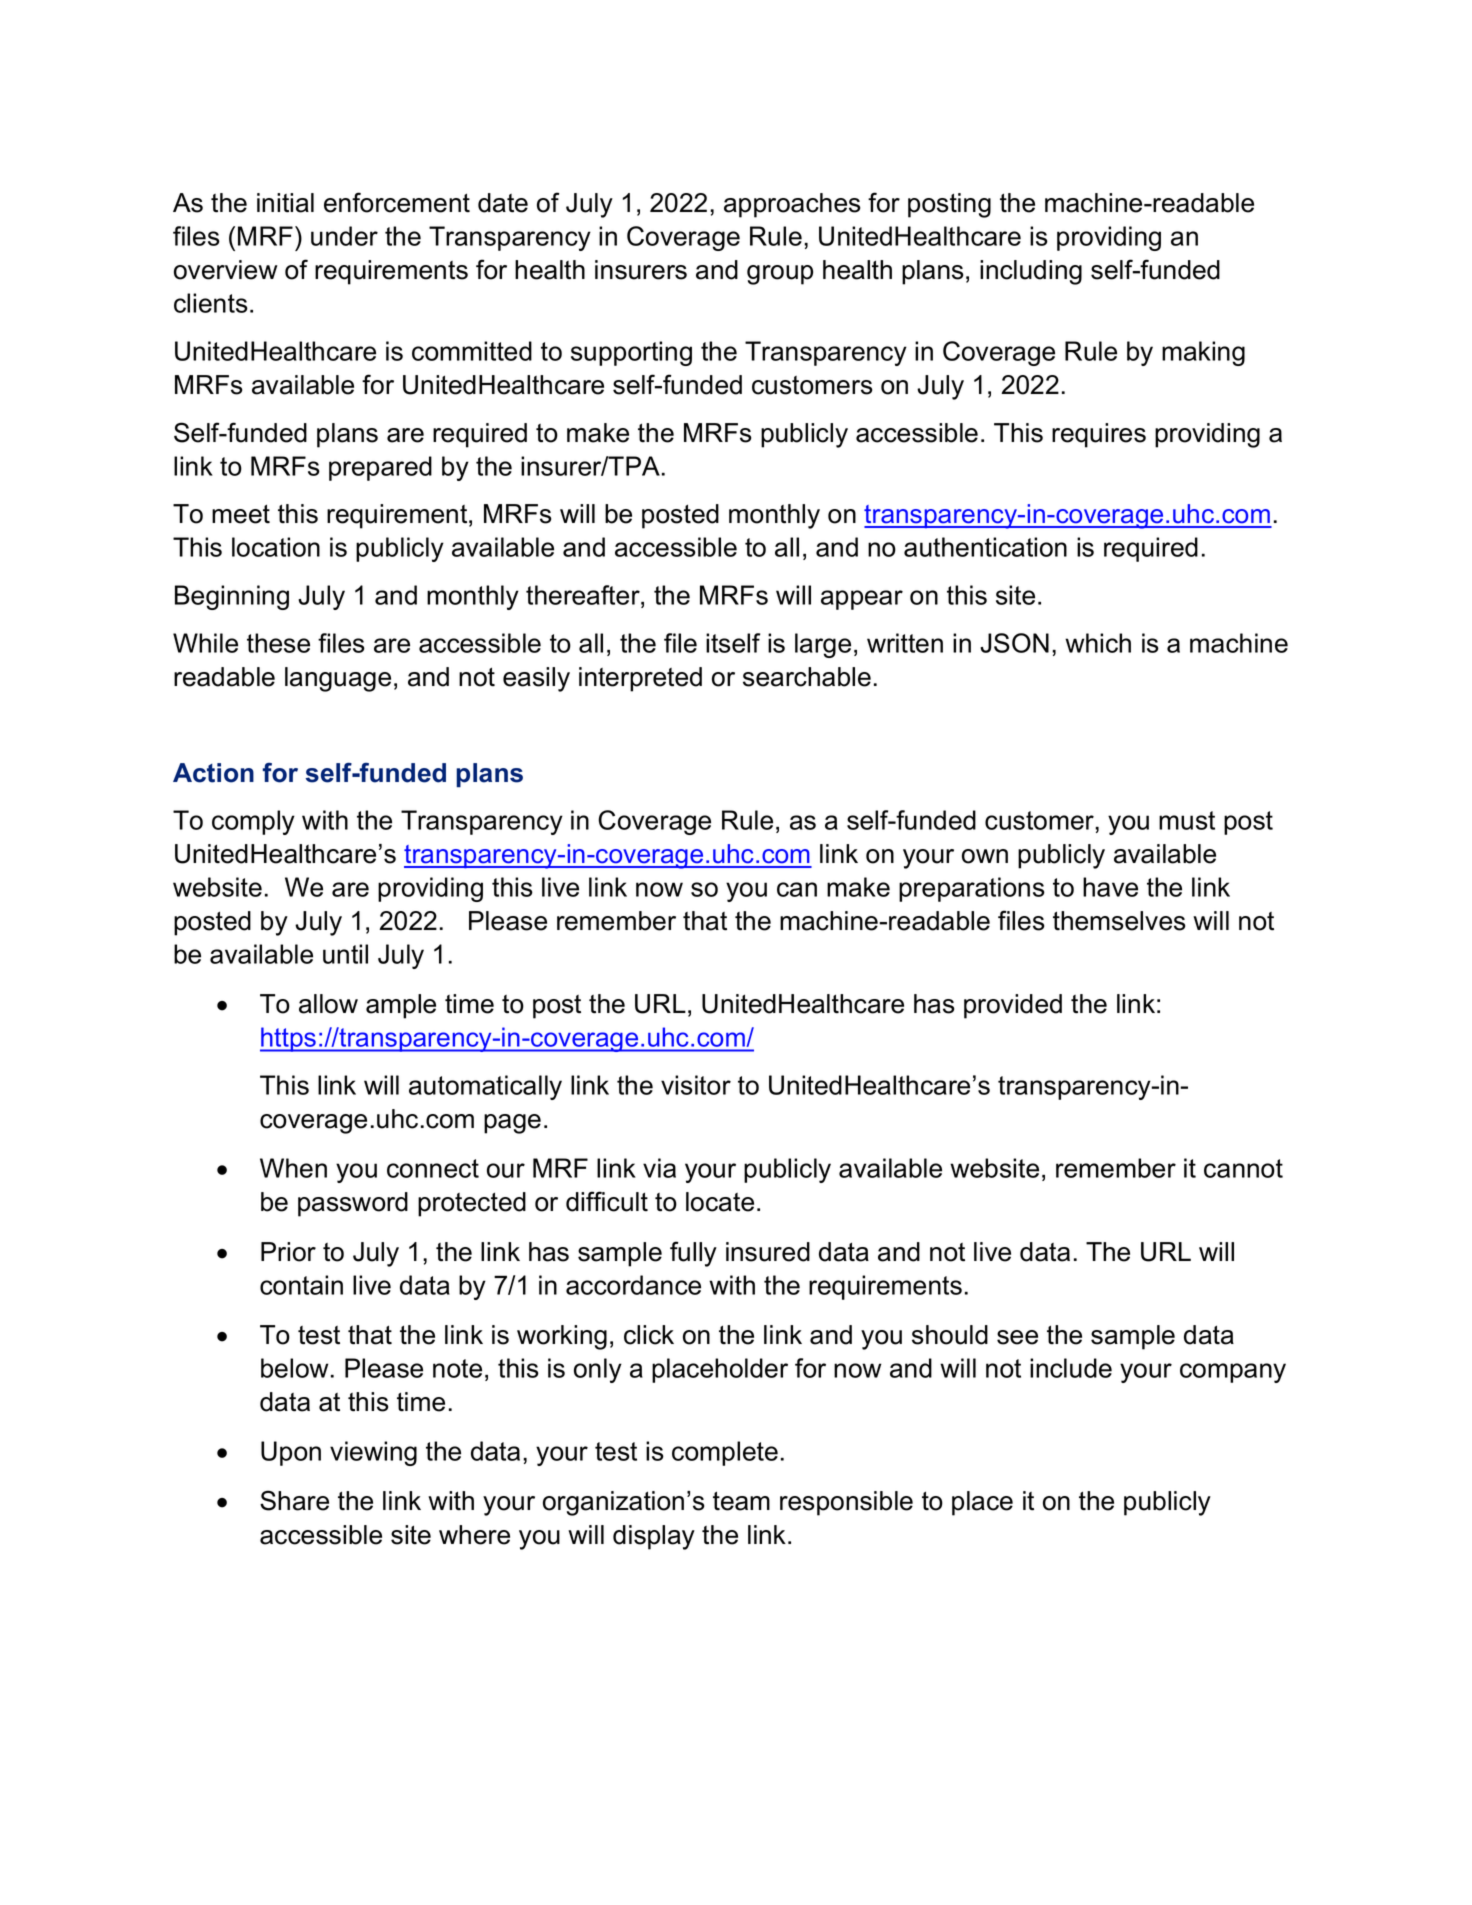 This image has height=1905, width=1472. What do you see at coordinates (741, 1501) in the image?
I see `team` at bounding box center [741, 1501].
